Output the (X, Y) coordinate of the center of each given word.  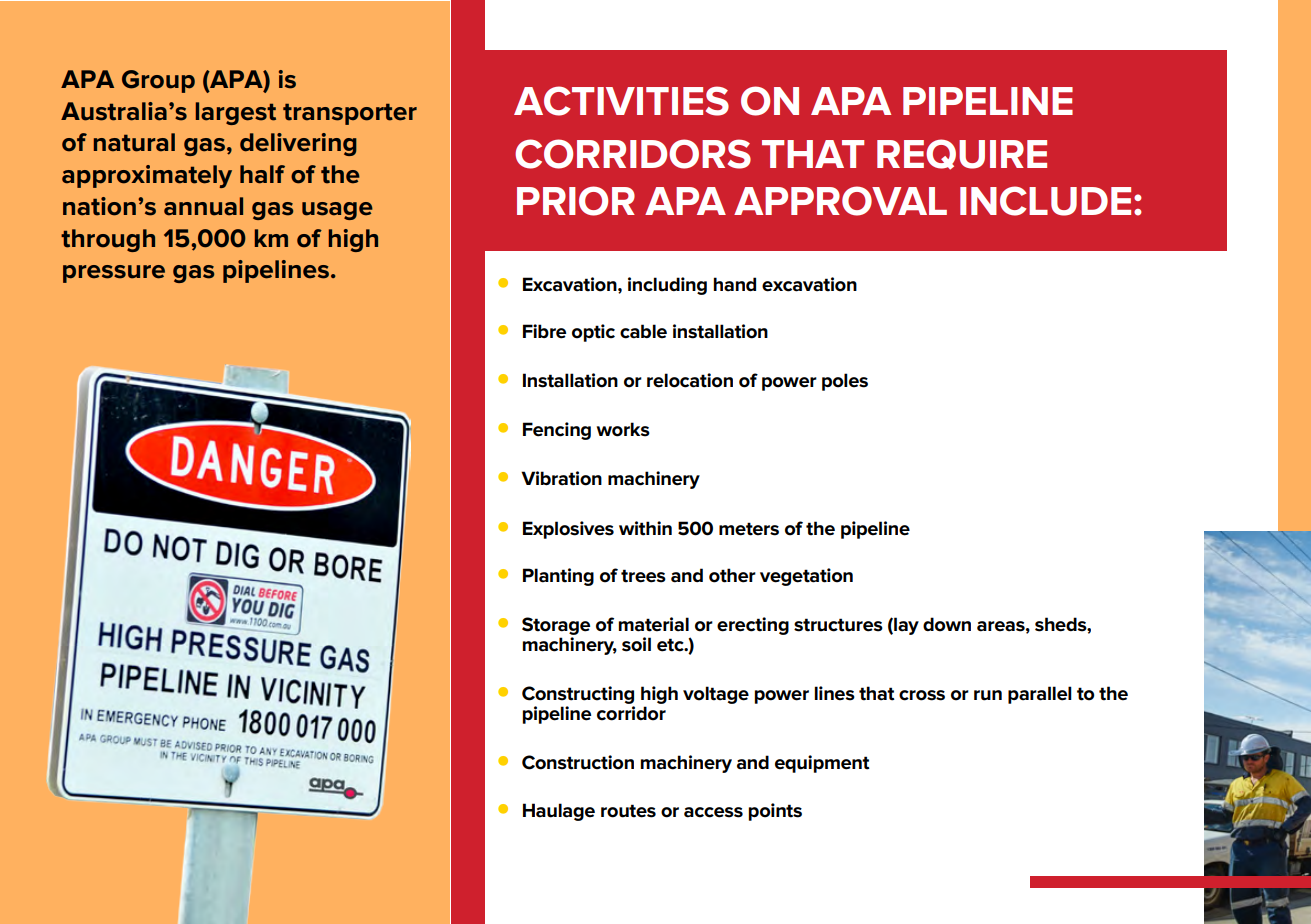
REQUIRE (962, 154)
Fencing (557, 431)
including (667, 286)
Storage (556, 626)
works (623, 429)
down (947, 624)
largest (236, 113)
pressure (114, 274)
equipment (822, 764)
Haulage (559, 812)
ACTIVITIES (621, 101)
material (653, 624)
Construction (578, 762)
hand (734, 284)
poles (845, 382)
